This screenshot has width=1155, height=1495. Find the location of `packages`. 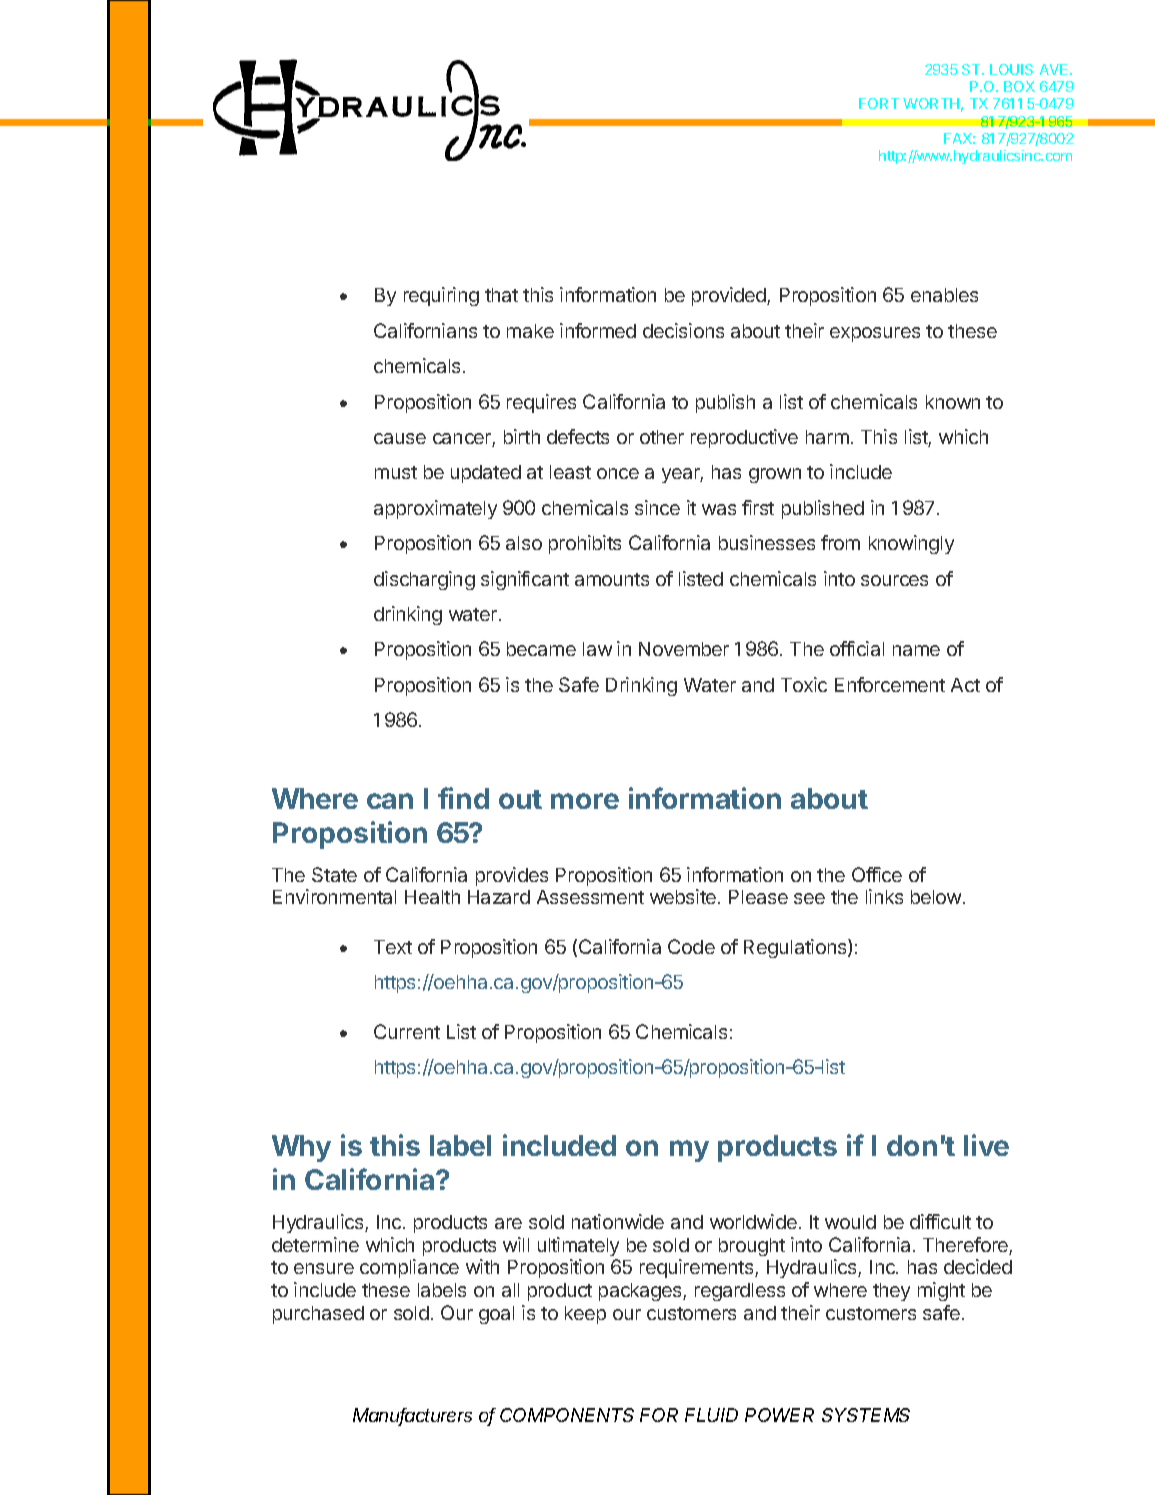

packages is located at coordinates (641, 1292).
